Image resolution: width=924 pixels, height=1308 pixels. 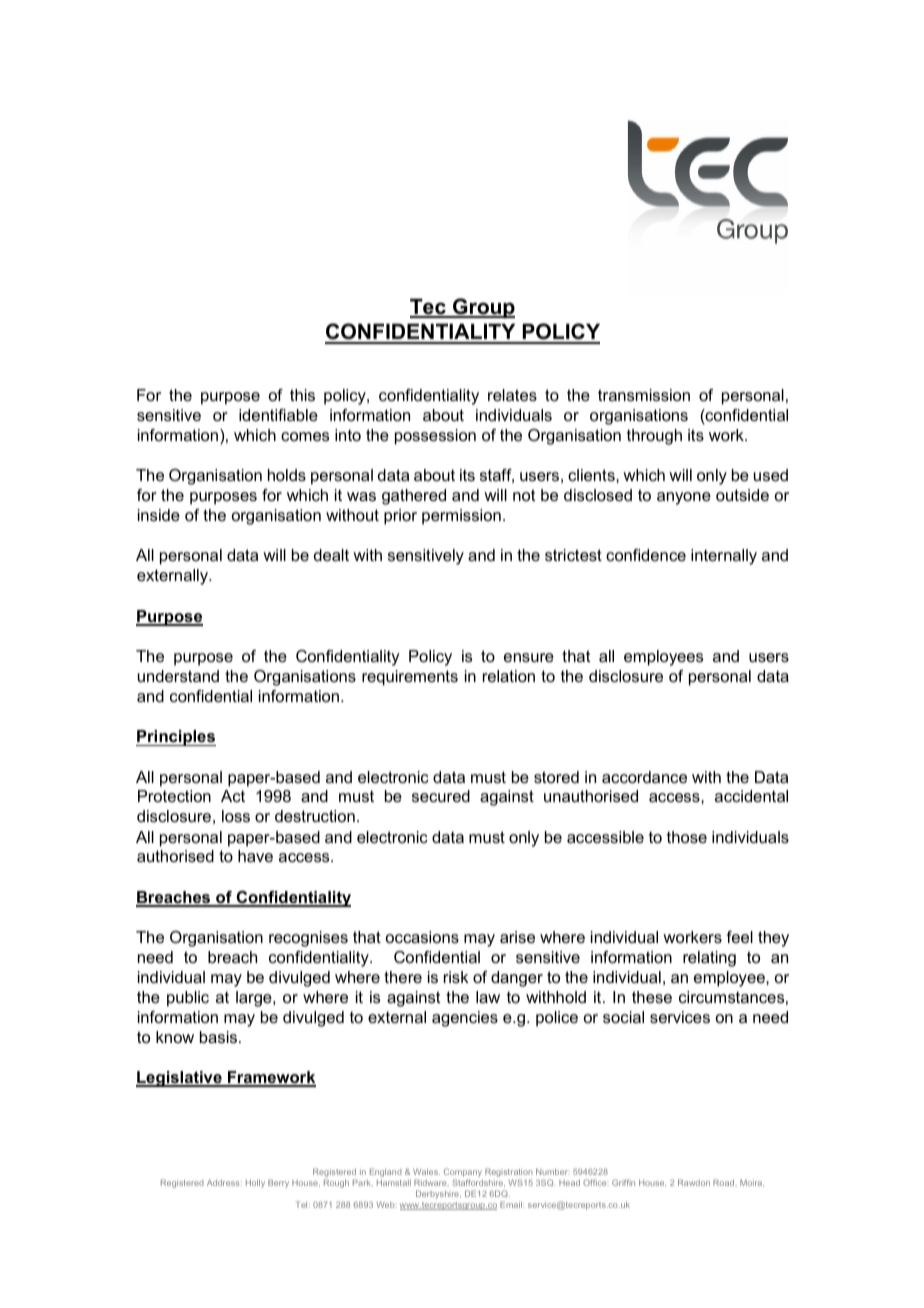 What do you see at coordinates (709, 959) in the page?
I see `relating` at bounding box center [709, 959].
